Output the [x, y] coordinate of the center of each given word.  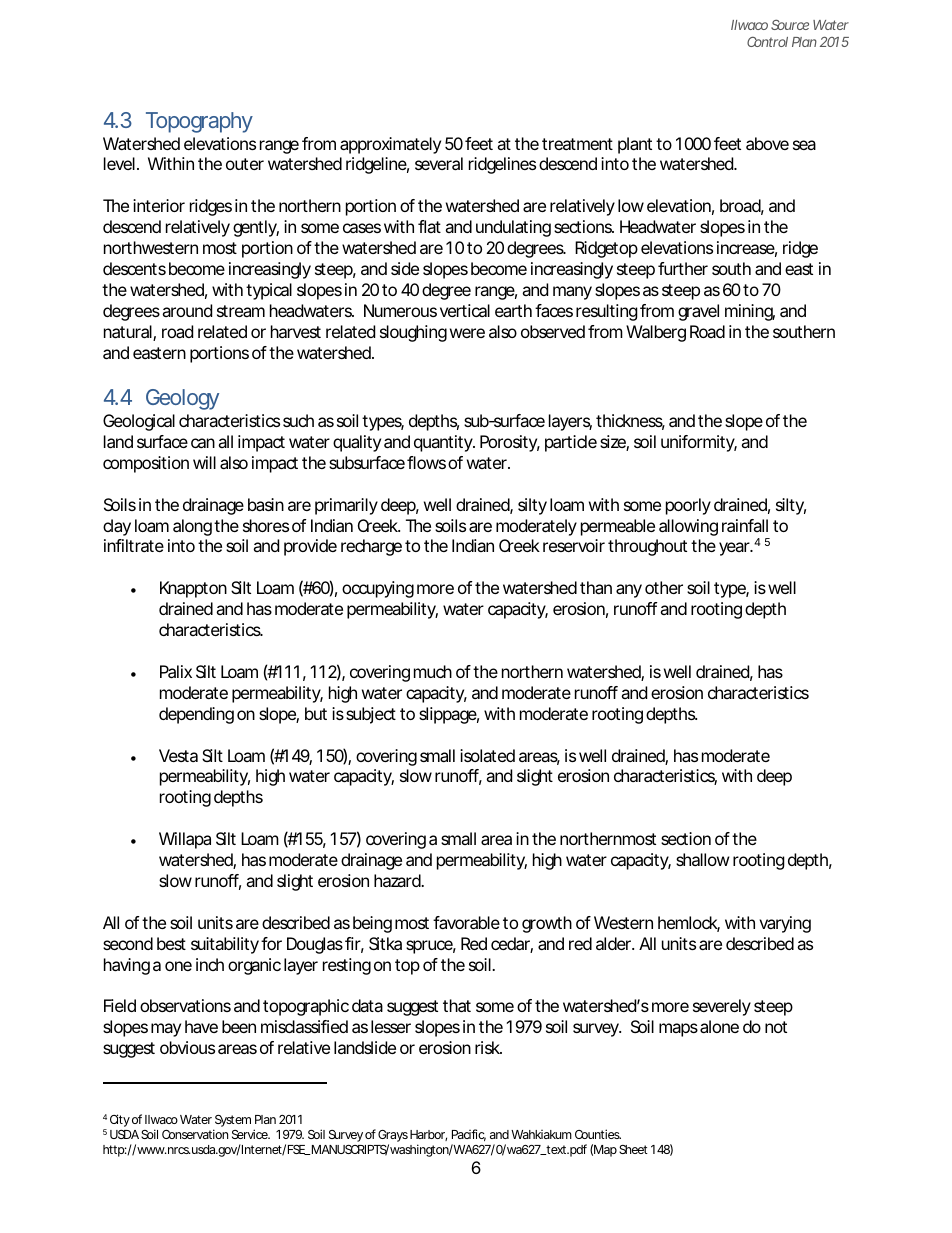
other [664, 587]
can [203, 443]
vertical [465, 310]
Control [767, 41]
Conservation [195, 1134]
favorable [466, 922]
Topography [199, 122]
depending [196, 715]
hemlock [689, 924]
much [433, 671]
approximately [390, 145]
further [683, 268]
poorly [688, 506]
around [187, 310]
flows [426, 462]
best [171, 943]
